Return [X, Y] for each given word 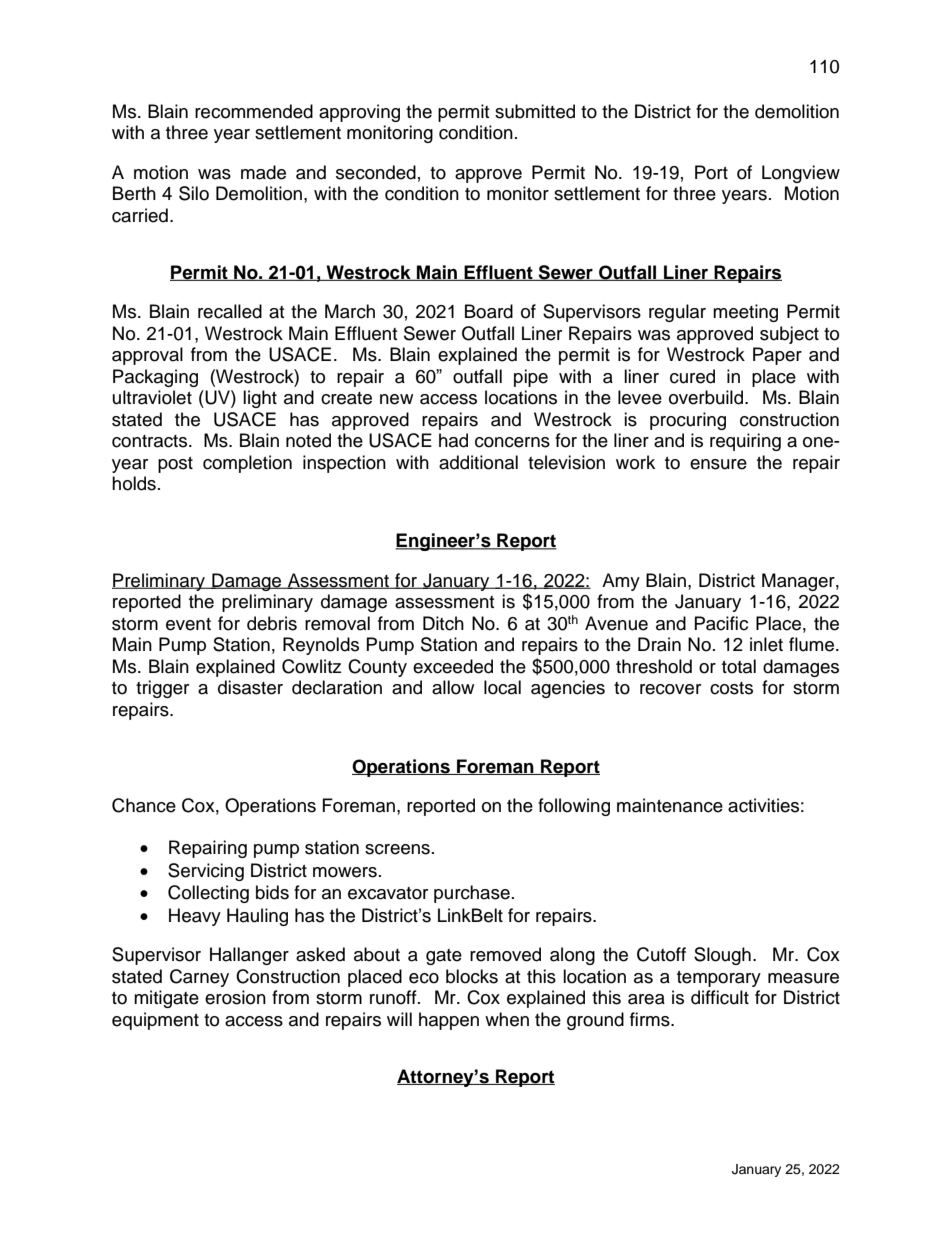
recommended [254, 111]
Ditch [443, 623]
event [188, 624]
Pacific [721, 623]
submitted [535, 111]
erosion [235, 997]
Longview [801, 174]
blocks [472, 976]
